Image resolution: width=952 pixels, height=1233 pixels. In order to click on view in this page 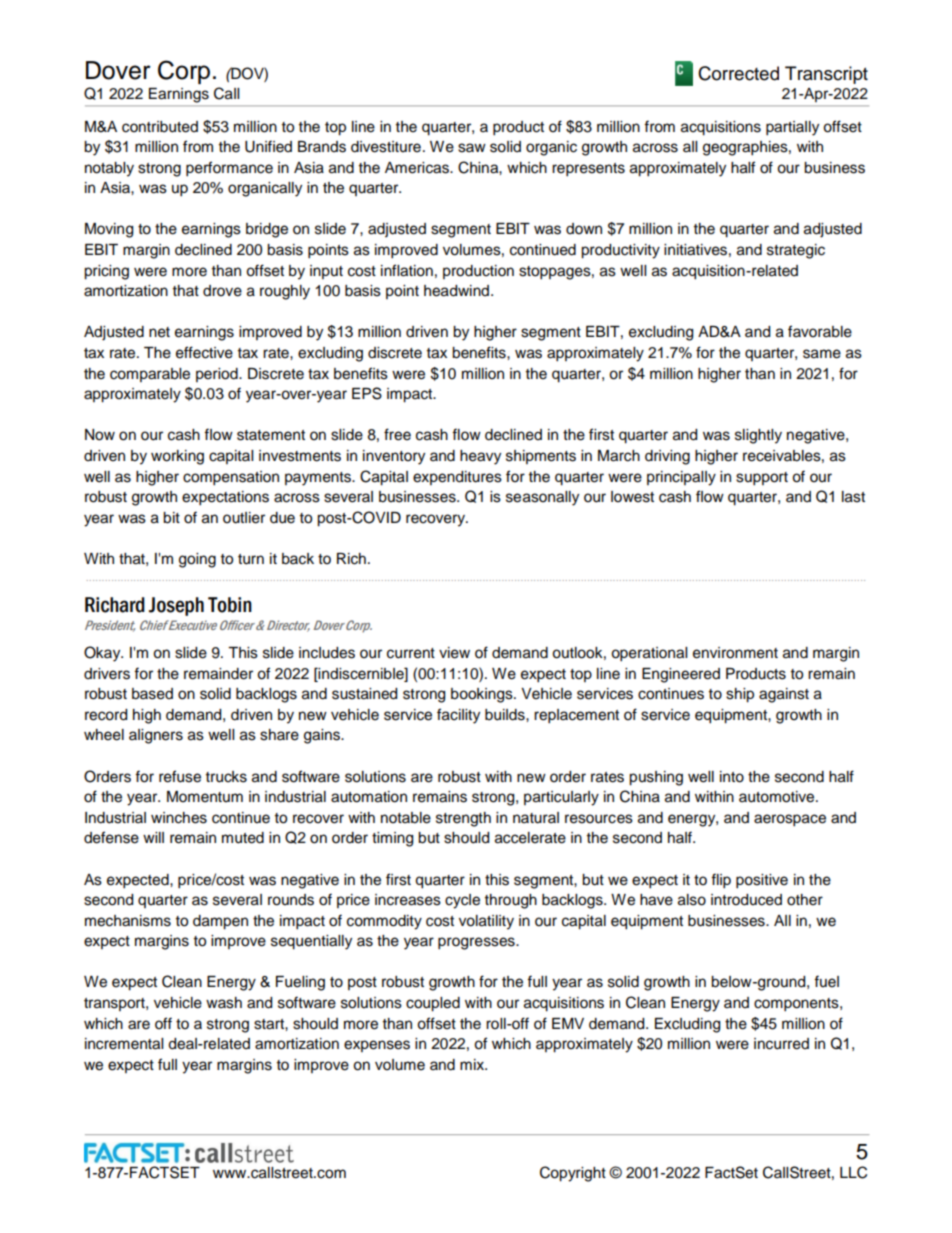, I will do `click(454, 653)`.
